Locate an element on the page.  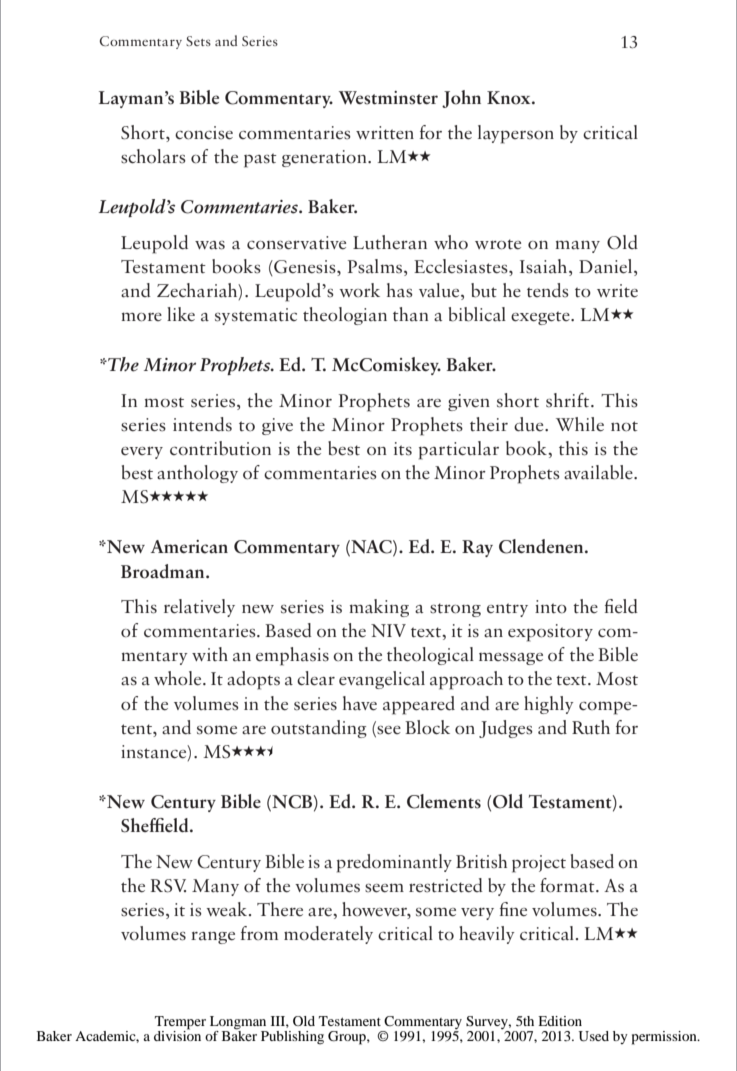
NIV is located at coordinates (388, 630).
